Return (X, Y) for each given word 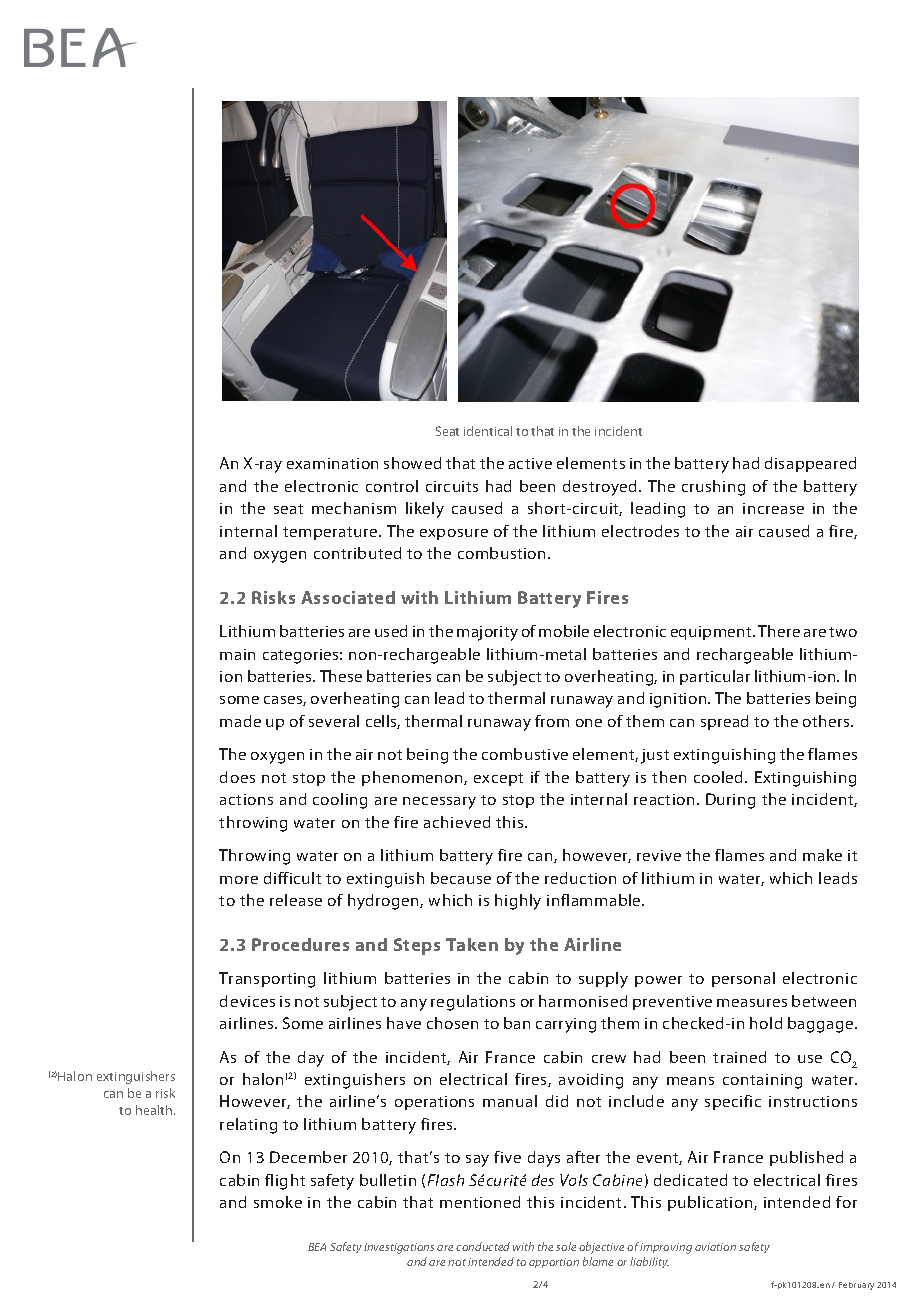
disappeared (810, 464)
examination (332, 463)
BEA (317, 1247)
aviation (715, 1247)
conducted (483, 1246)
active (530, 463)
